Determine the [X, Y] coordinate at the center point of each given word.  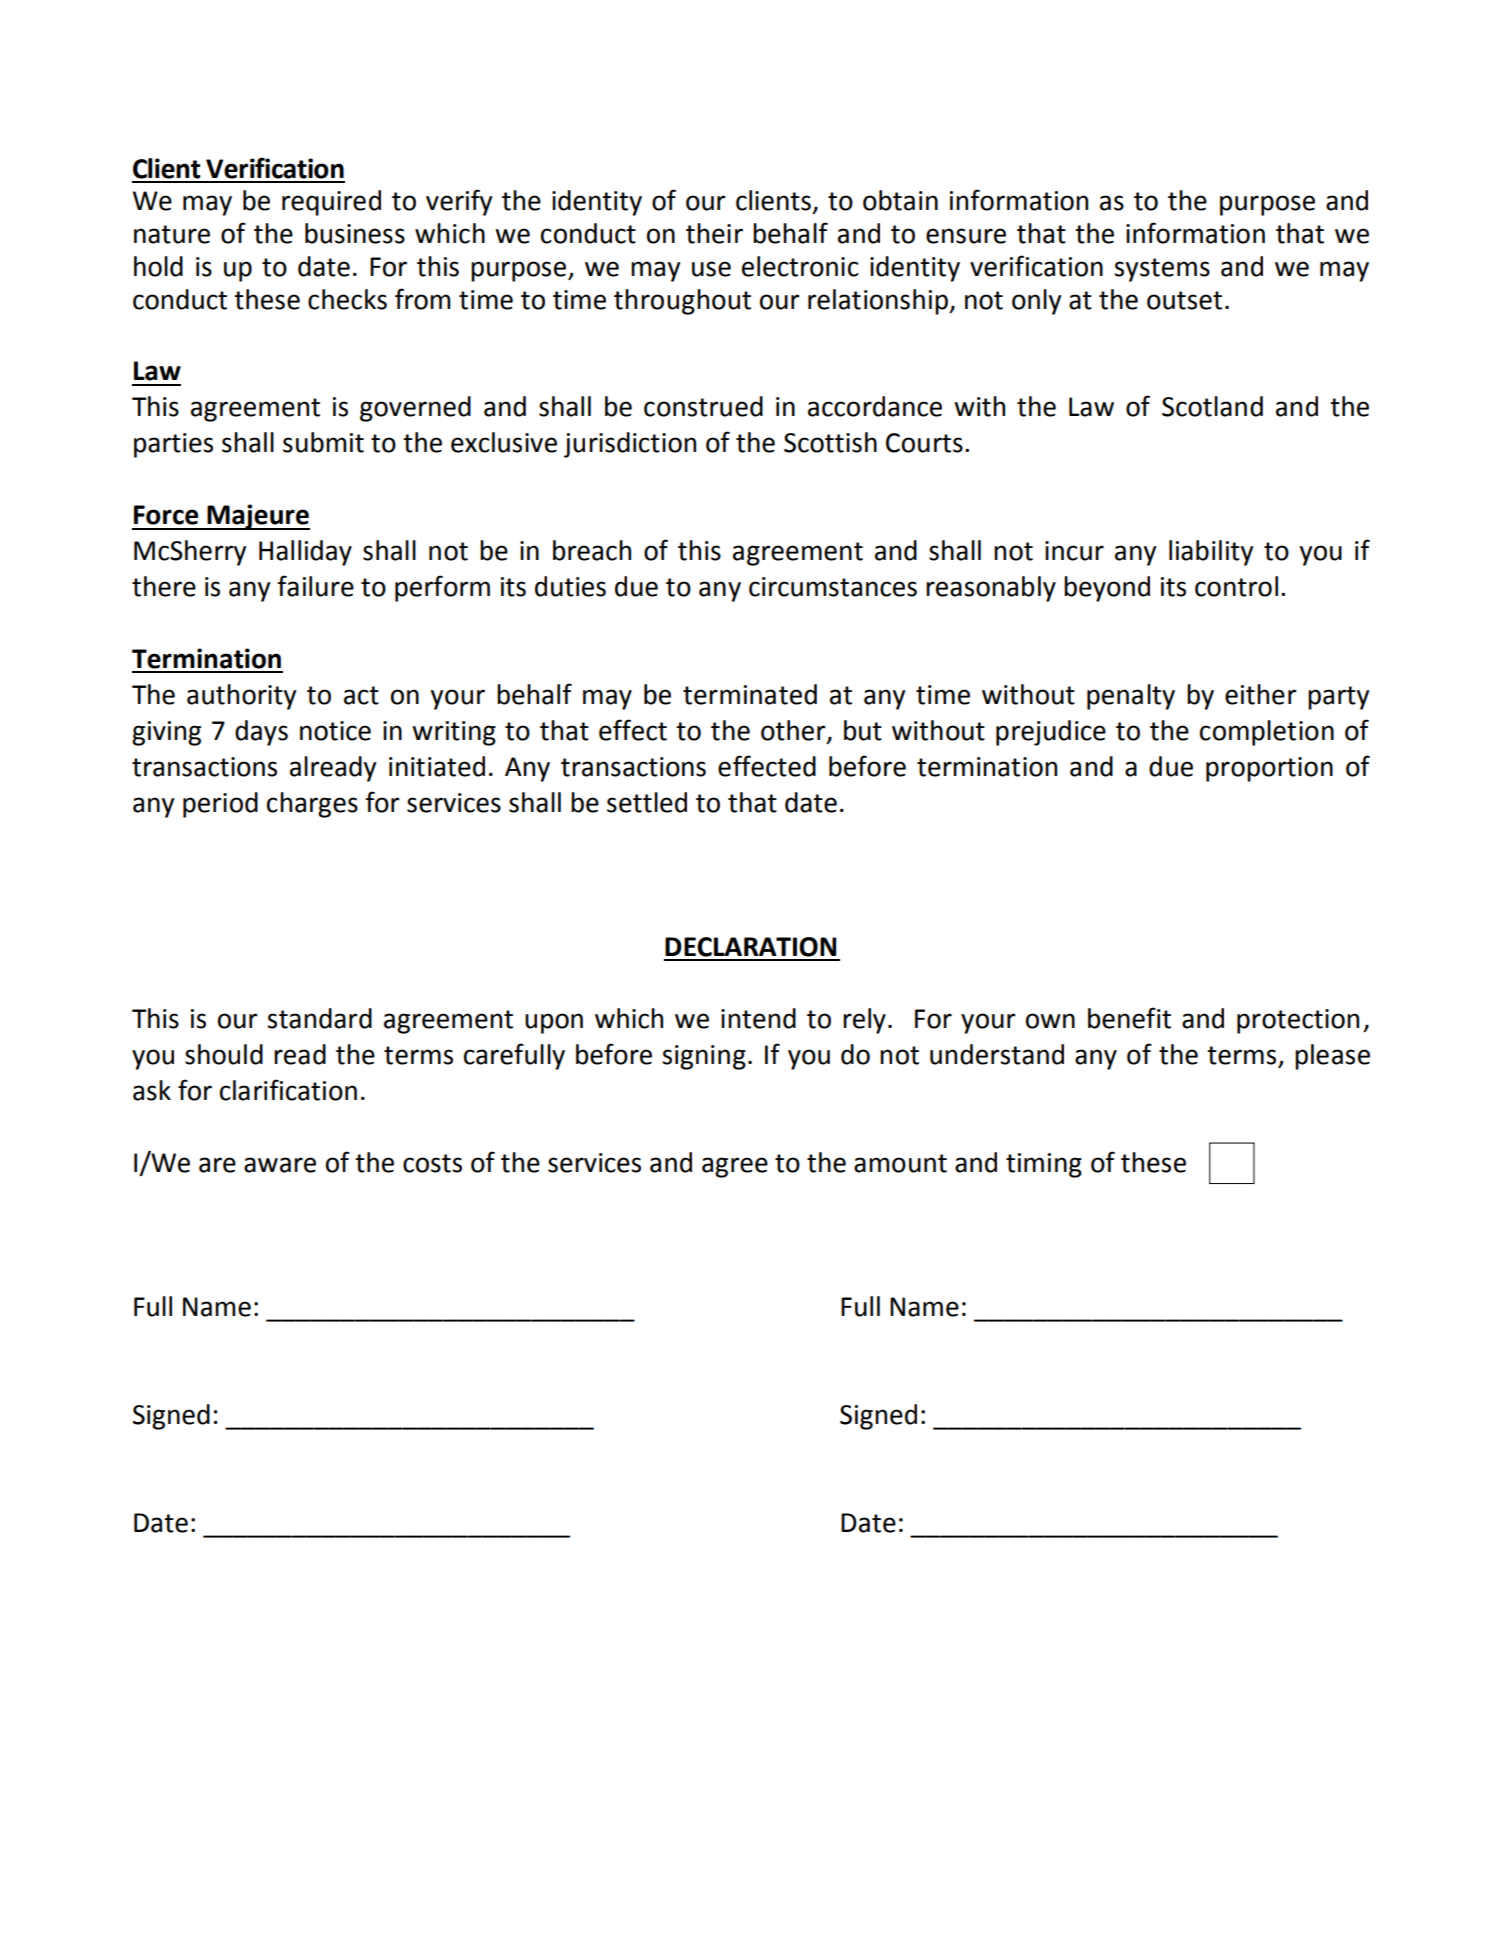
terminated [750, 694]
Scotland [1212, 406]
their [714, 233]
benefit [1129, 1018]
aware [280, 1165]
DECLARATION [750, 947]
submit [323, 442]
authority [241, 697]
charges [312, 805]
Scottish [830, 442]
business [355, 233]
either [1261, 694]
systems [1162, 270]
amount [900, 1163]
